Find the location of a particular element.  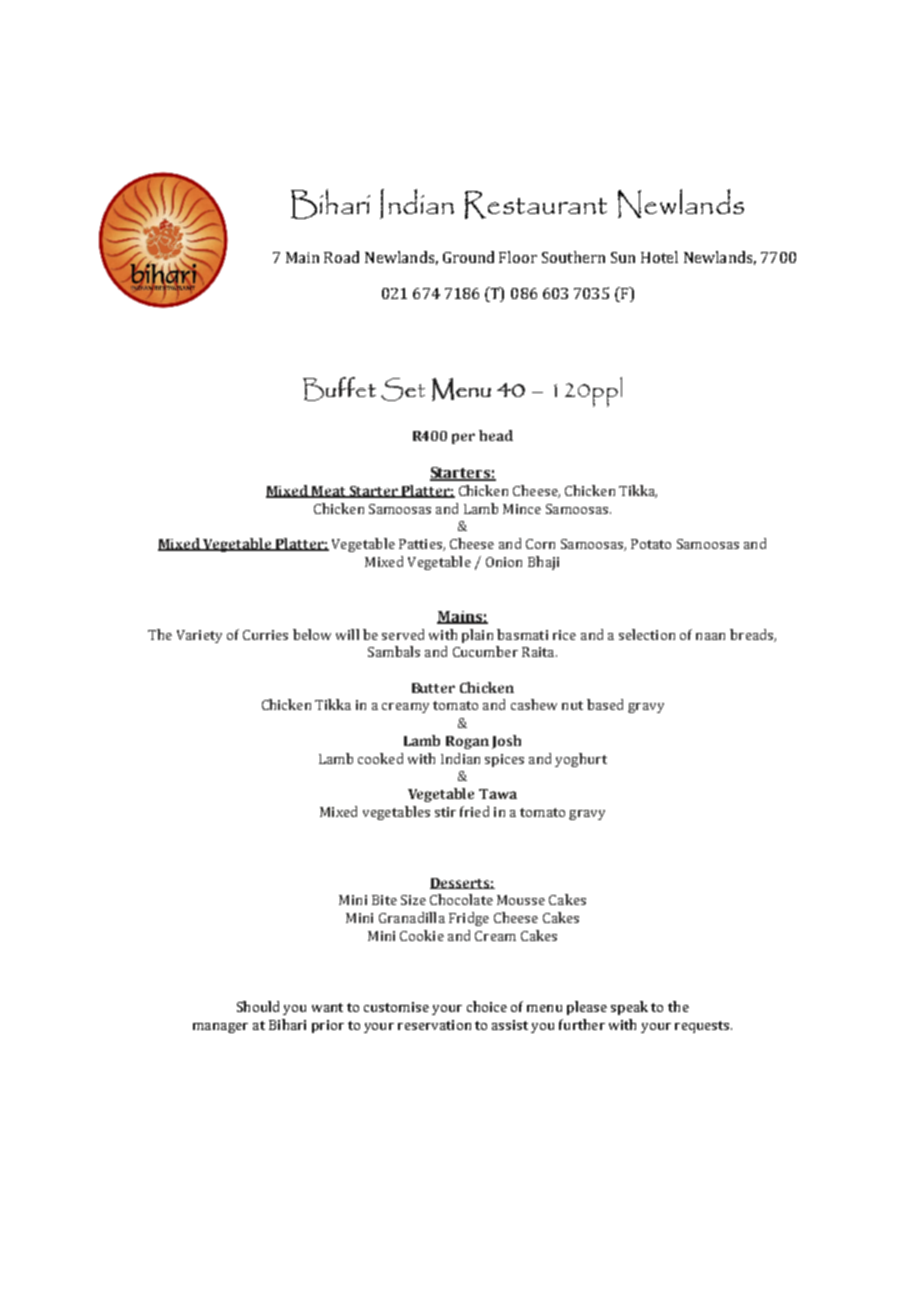

Road is located at coordinates (341, 257).
